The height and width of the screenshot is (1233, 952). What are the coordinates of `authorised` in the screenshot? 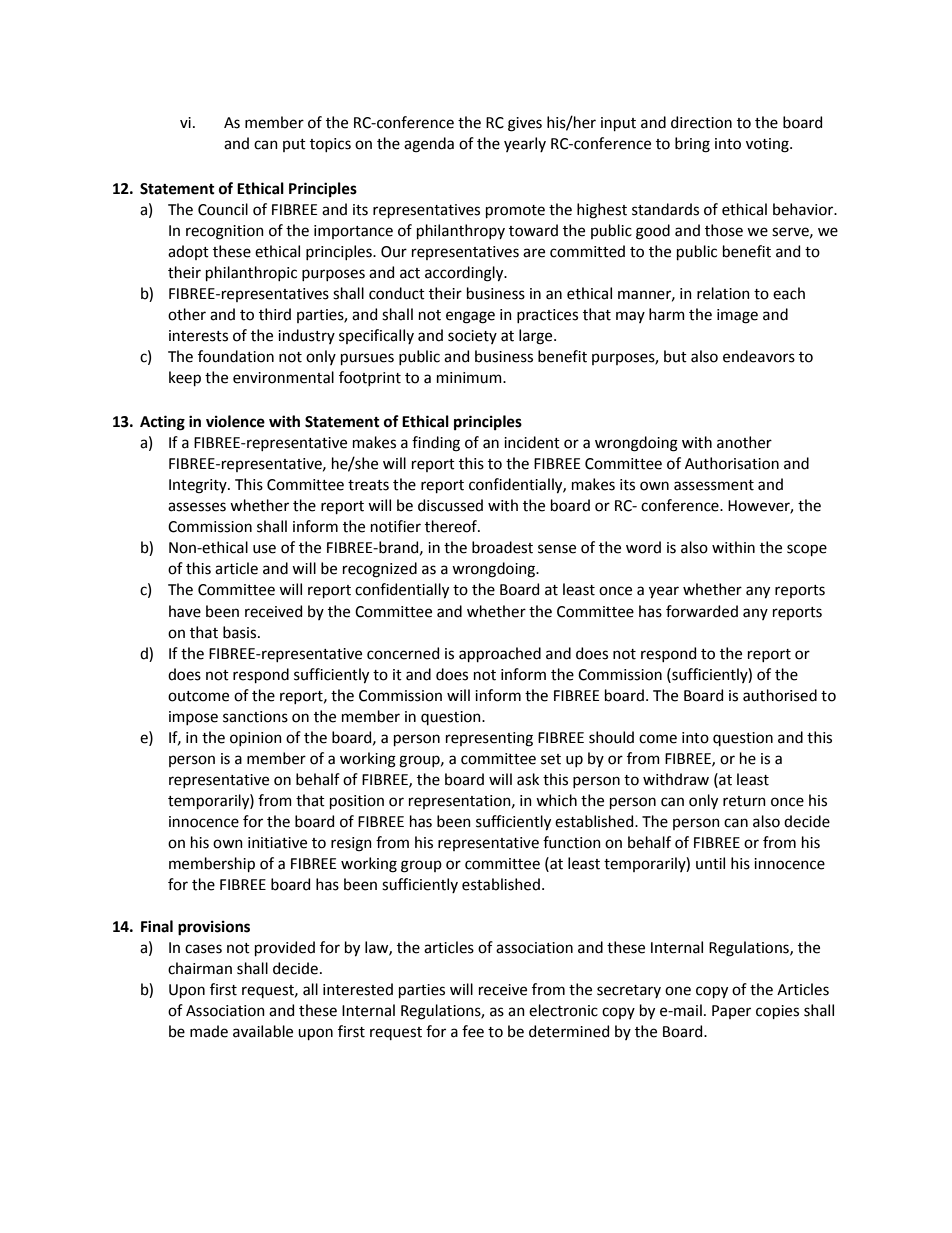 It's located at (780, 695).
